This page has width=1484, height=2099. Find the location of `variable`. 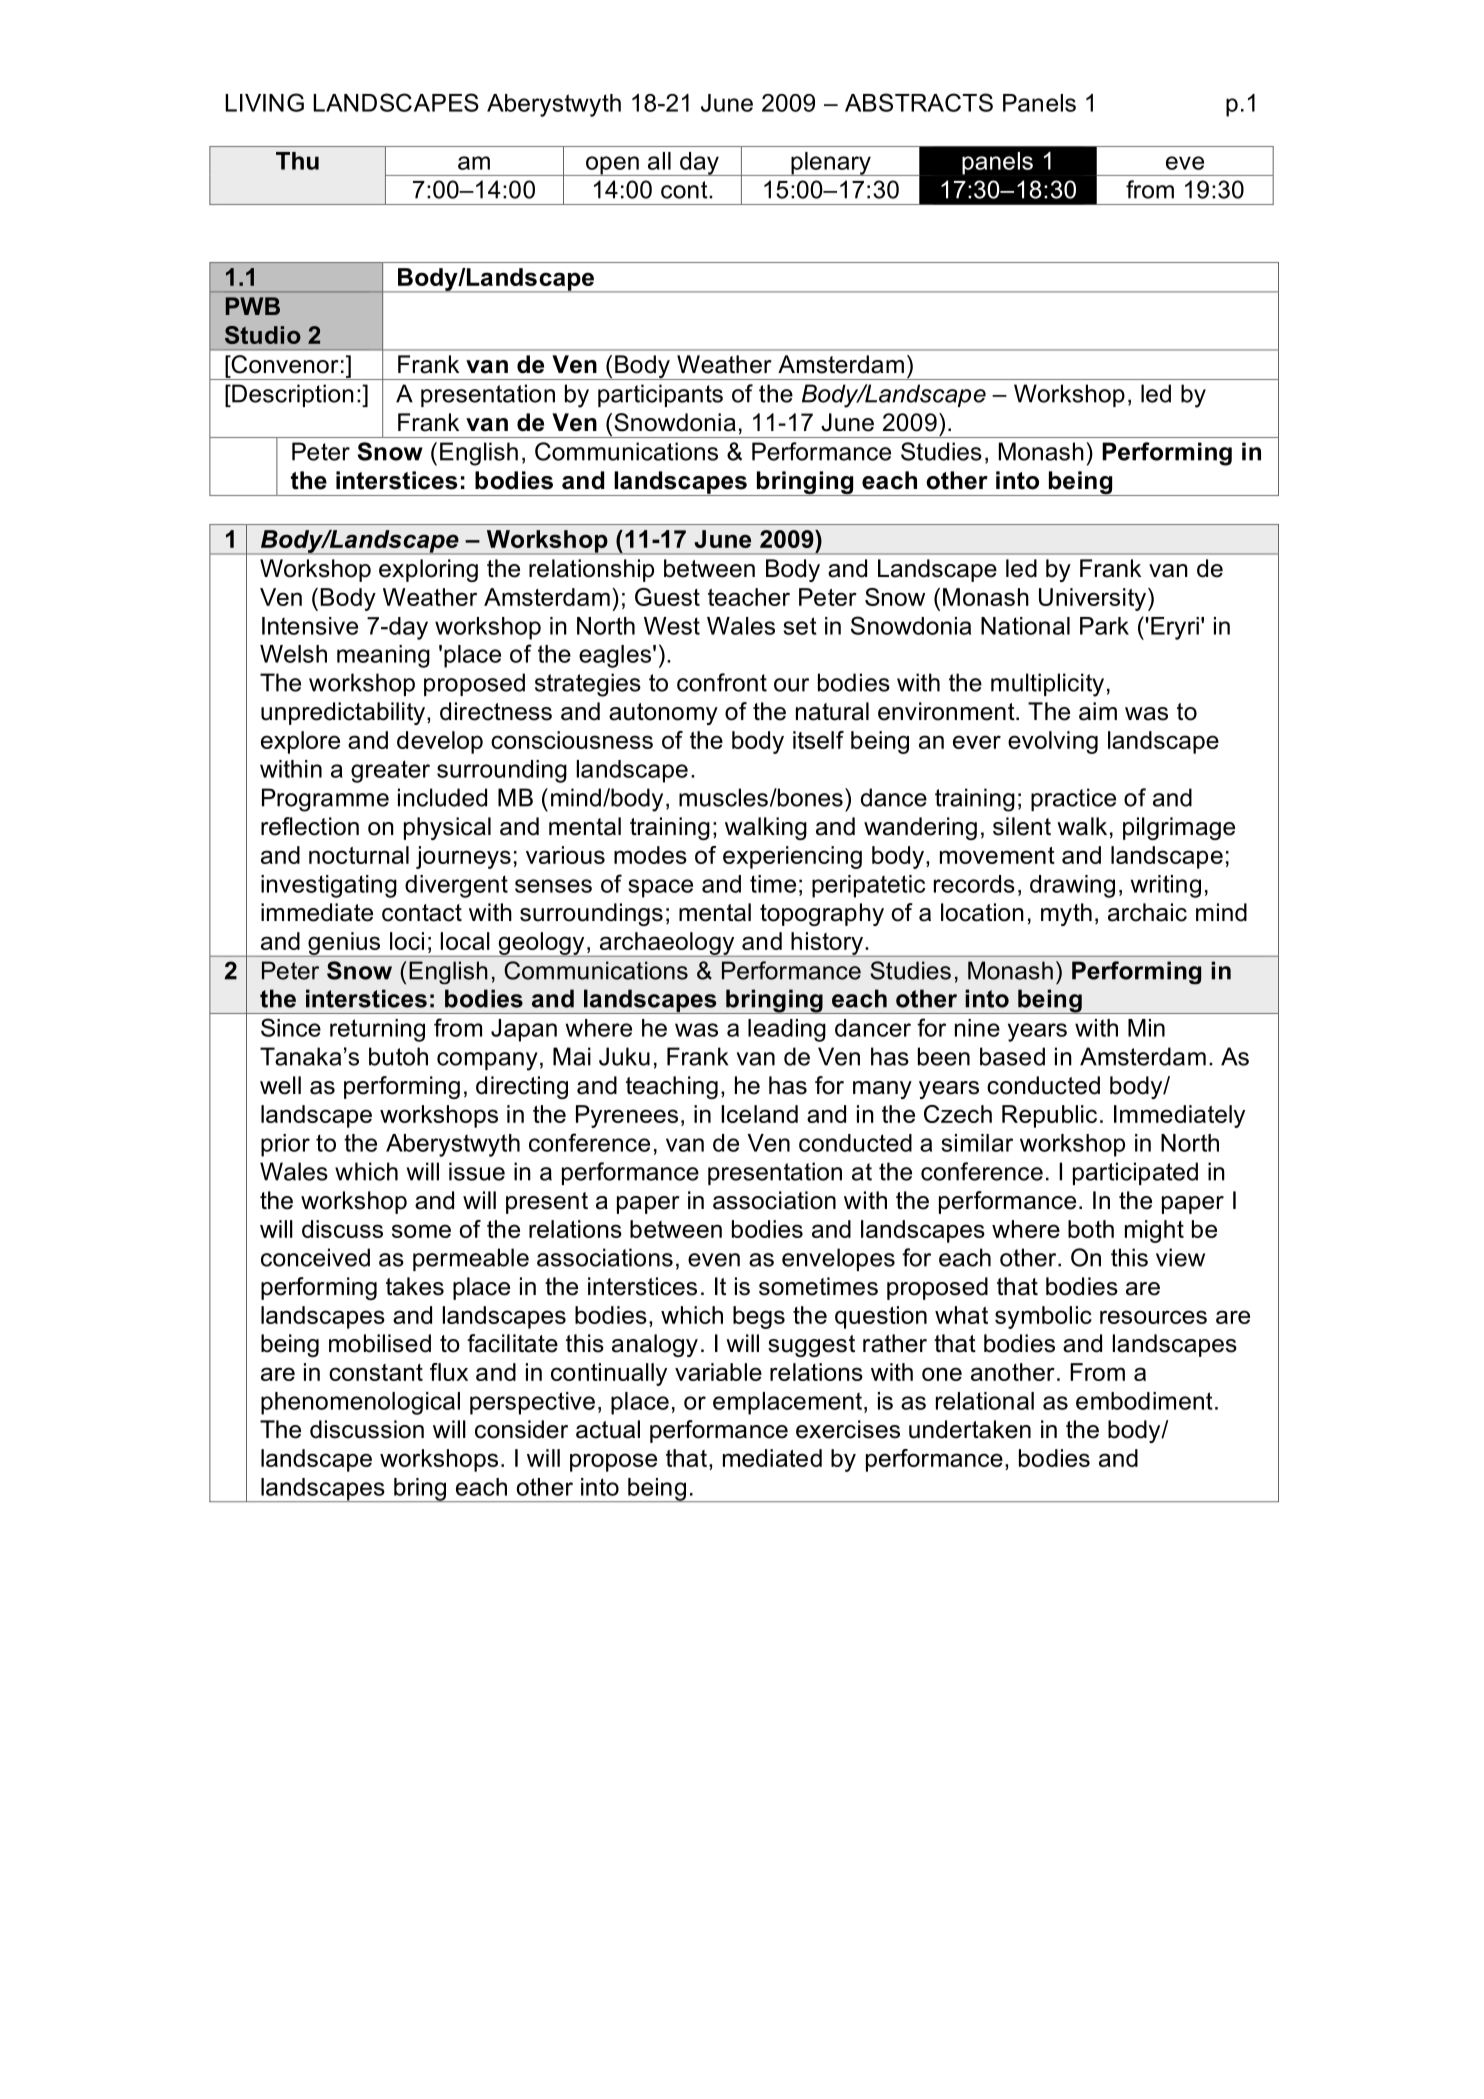

variable is located at coordinates (718, 1372).
